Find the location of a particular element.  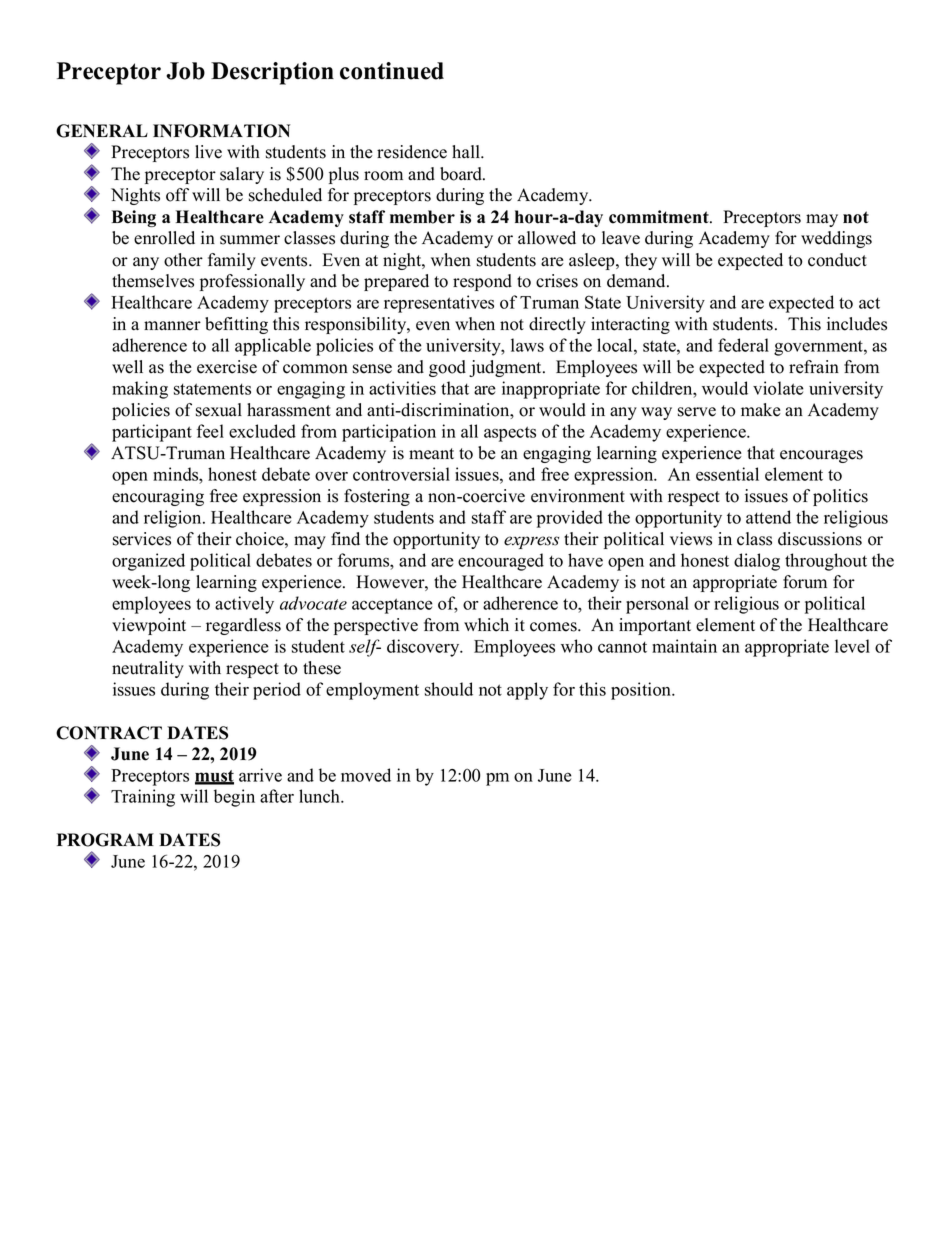

respond is located at coordinates (482, 282).
